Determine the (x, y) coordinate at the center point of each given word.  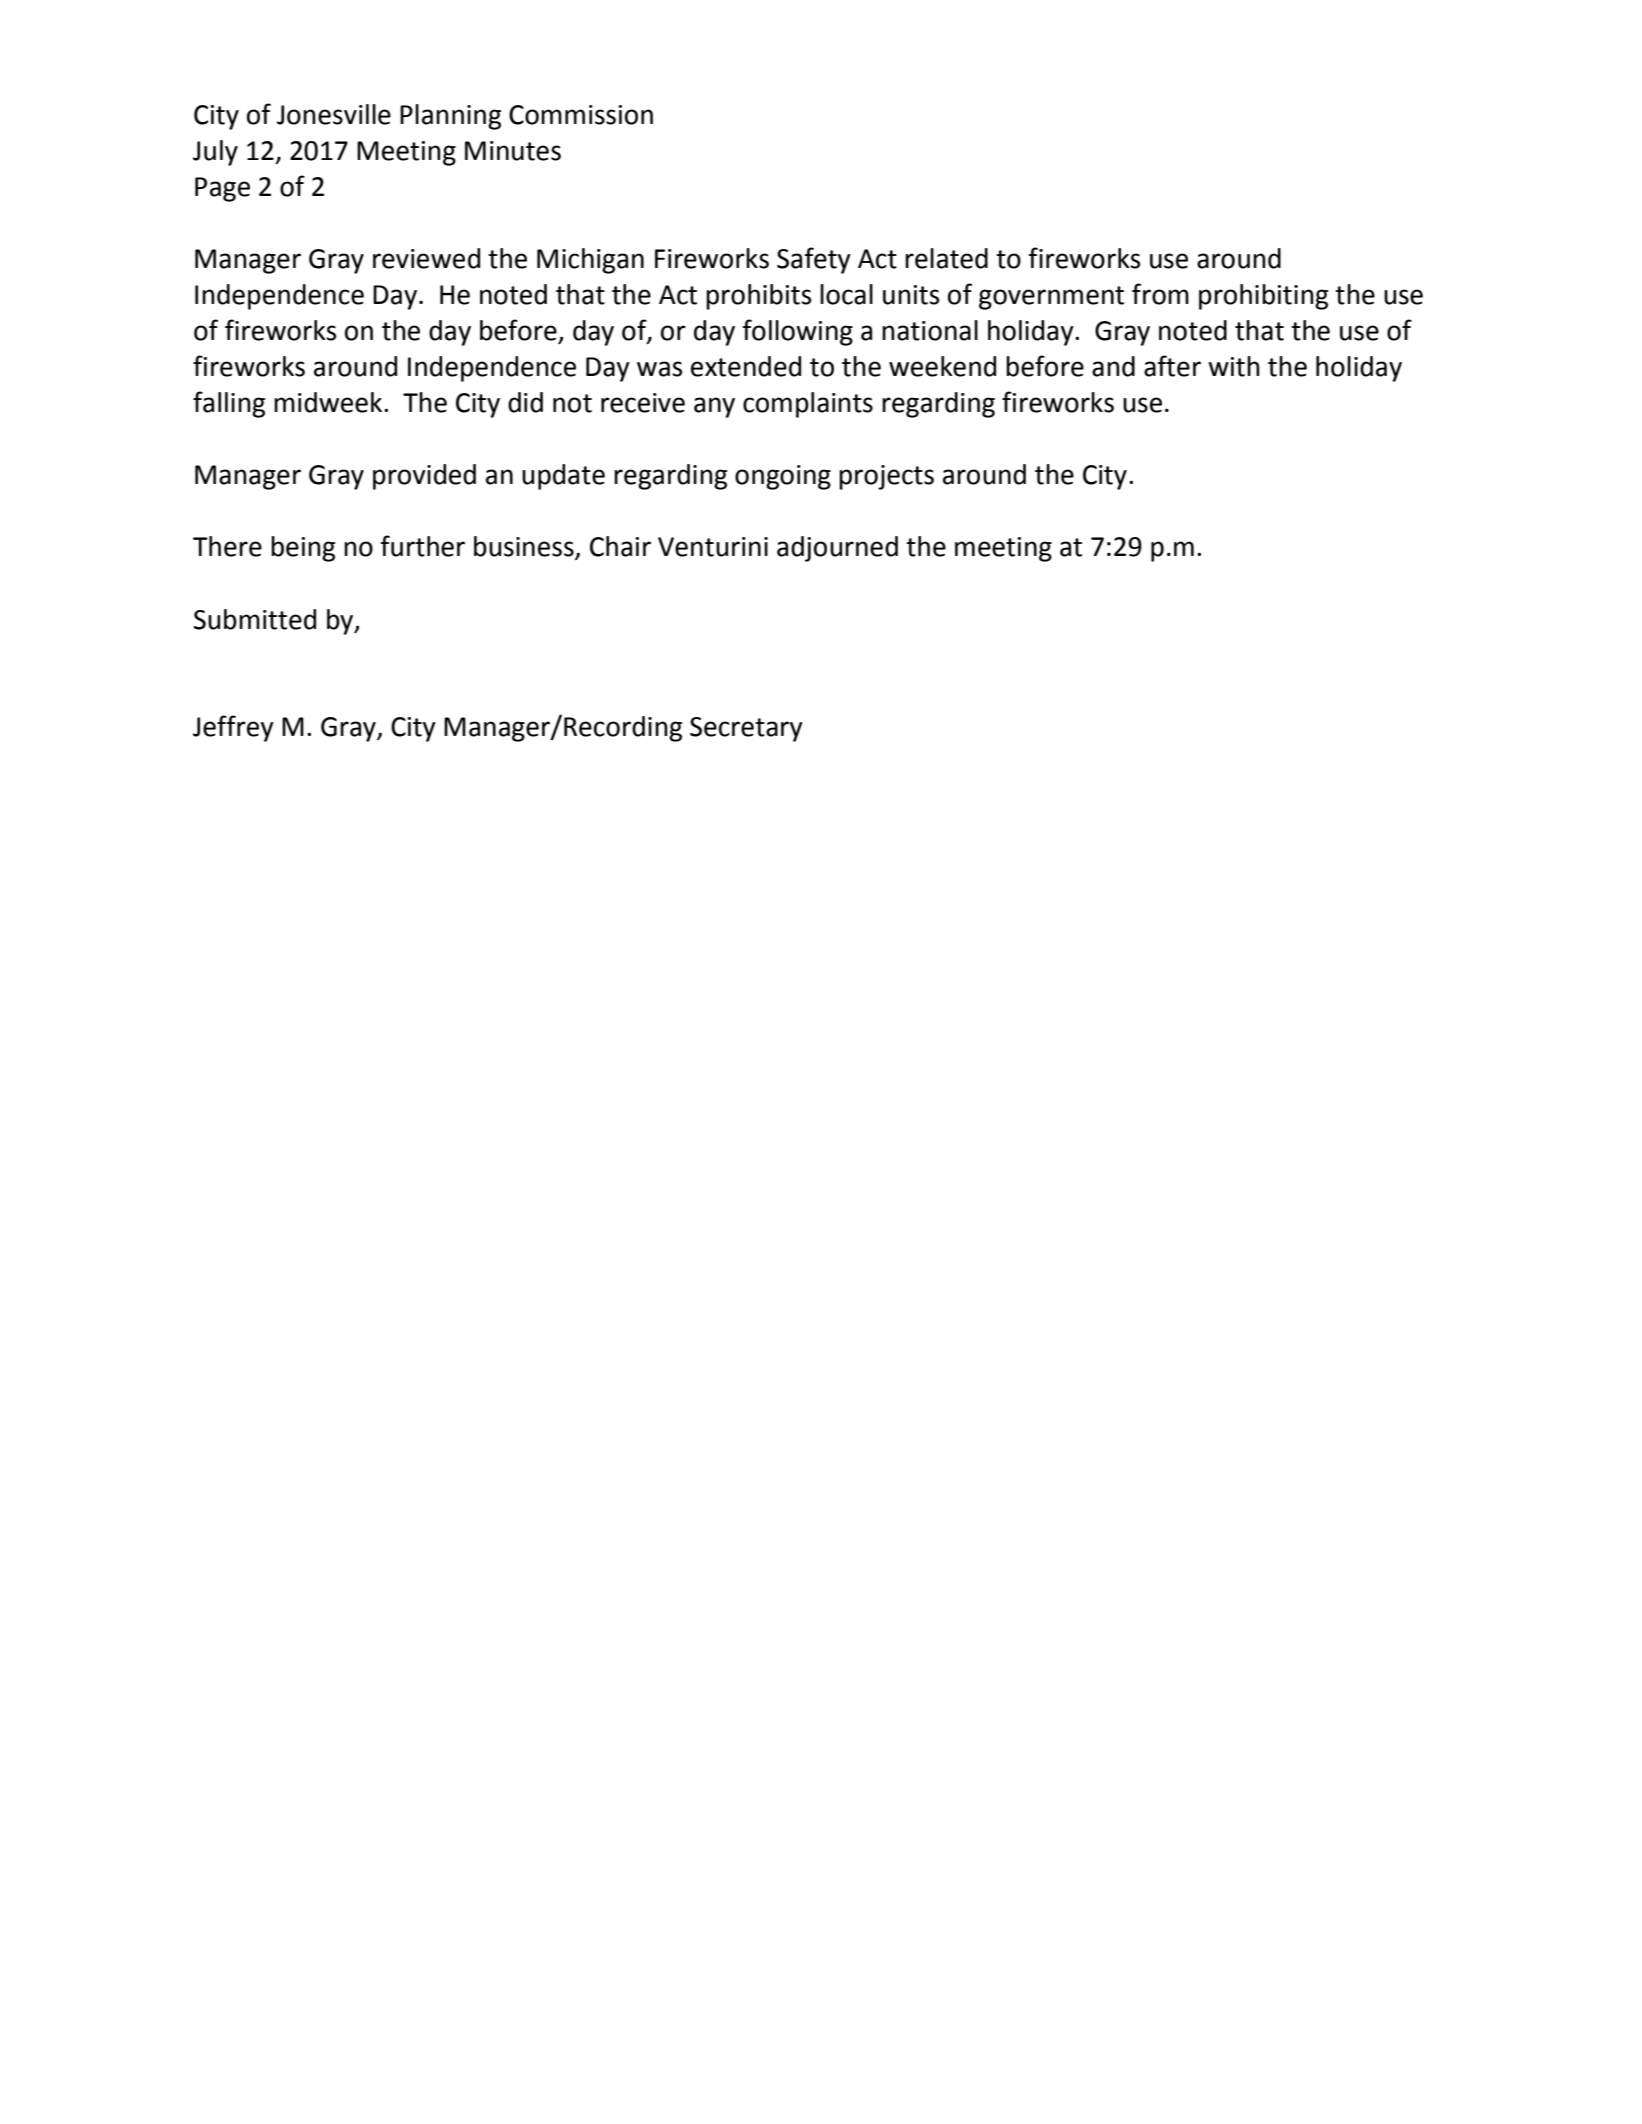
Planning (450, 117)
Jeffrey (233, 728)
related (946, 258)
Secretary (746, 729)
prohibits (758, 297)
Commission (581, 115)
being (303, 549)
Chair (620, 546)
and (1113, 366)
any (714, 407)
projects (886, 477)
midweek (329, 402)
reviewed (426, 258)
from (1160, 294)
